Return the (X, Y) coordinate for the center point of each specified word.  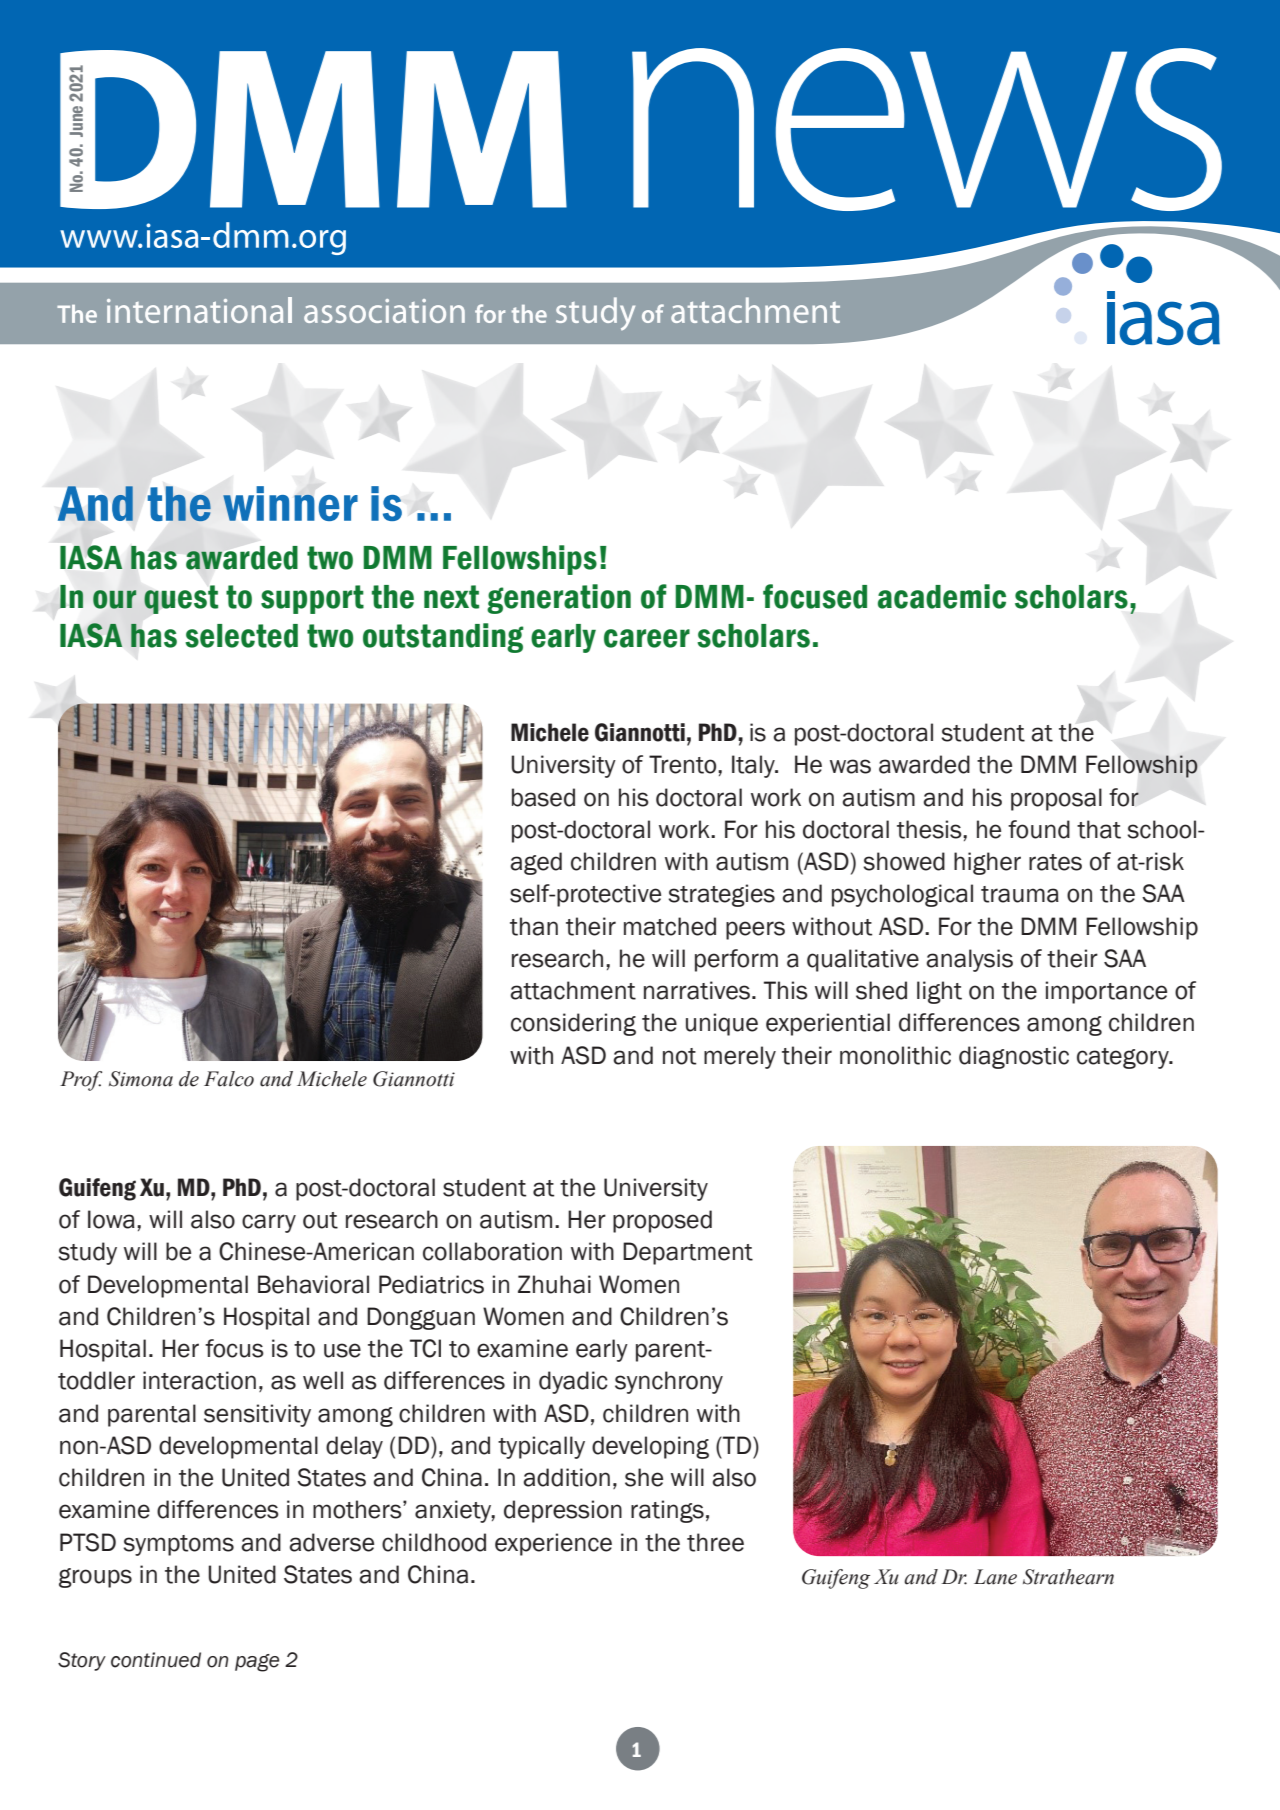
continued (156, 1660)
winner (290, 503)
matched (670, 926)
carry (269, 1223)
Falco (229, 1079)
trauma (1020, 894)
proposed (662, 1221)
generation (559, 599)
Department (688, 1253)
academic (942, 596)
